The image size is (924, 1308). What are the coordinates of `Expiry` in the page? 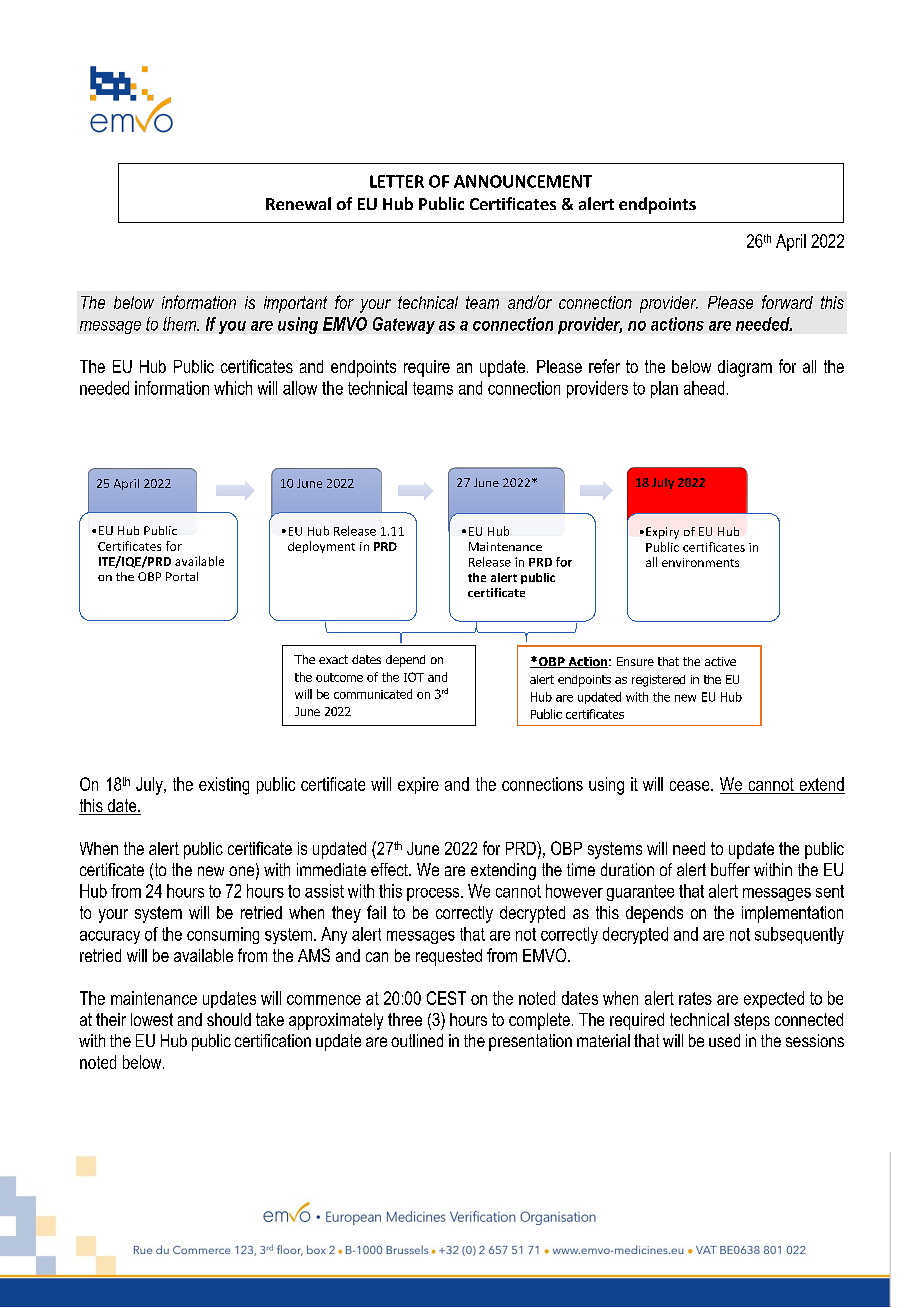 It's located at (662, 533).
